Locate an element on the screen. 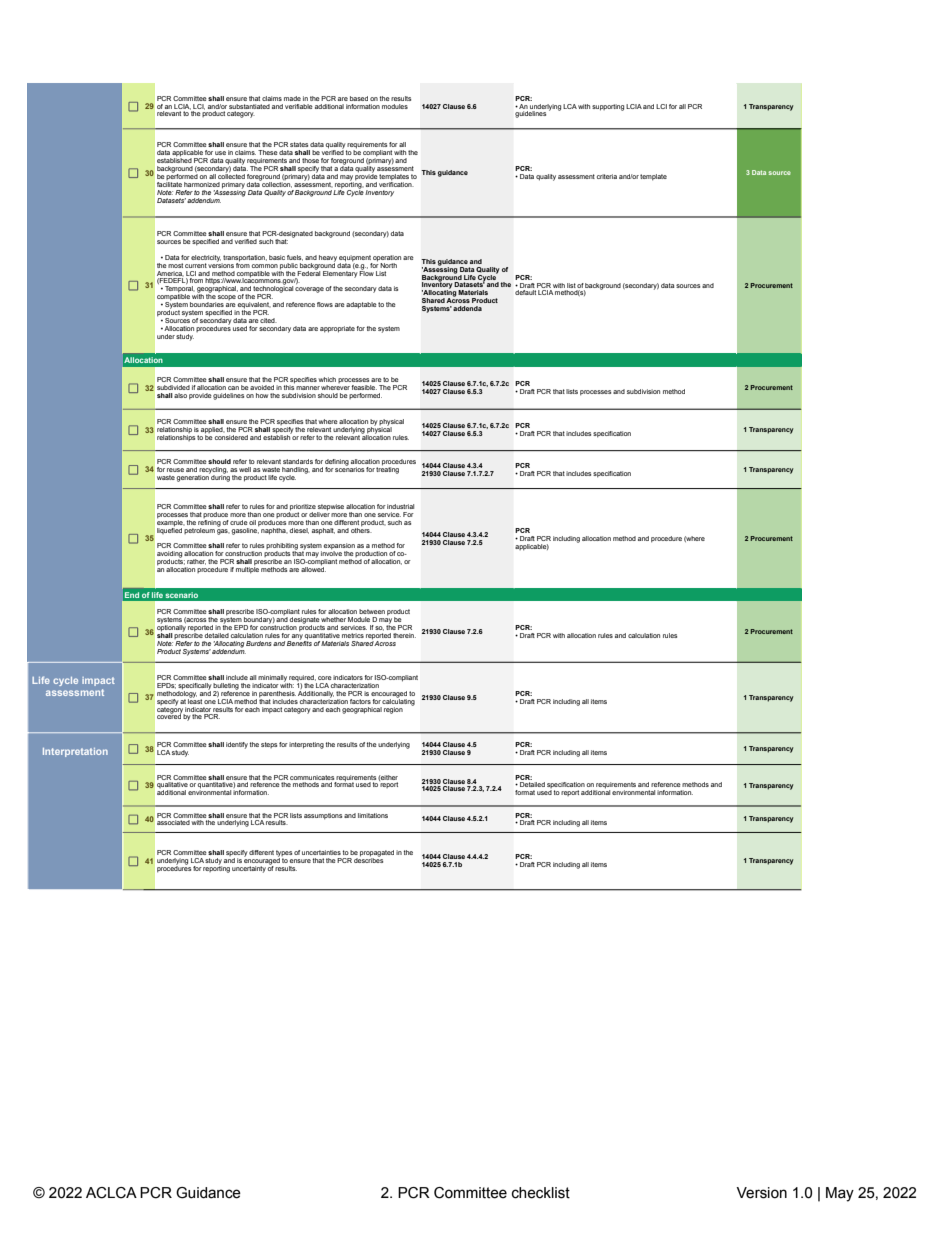  based is located at coordinates (359, 98).
